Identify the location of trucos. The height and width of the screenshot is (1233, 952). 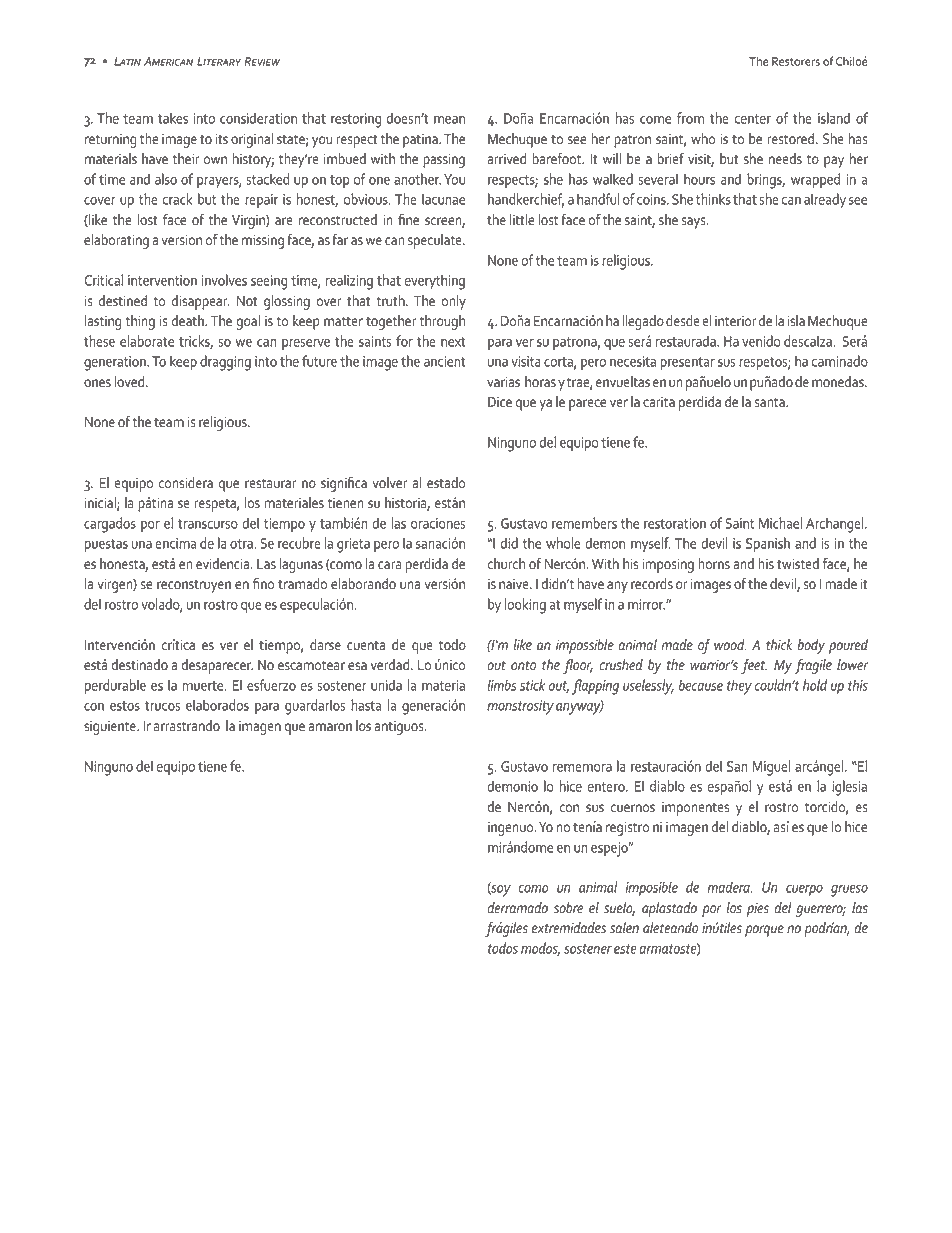
(162, 706).
